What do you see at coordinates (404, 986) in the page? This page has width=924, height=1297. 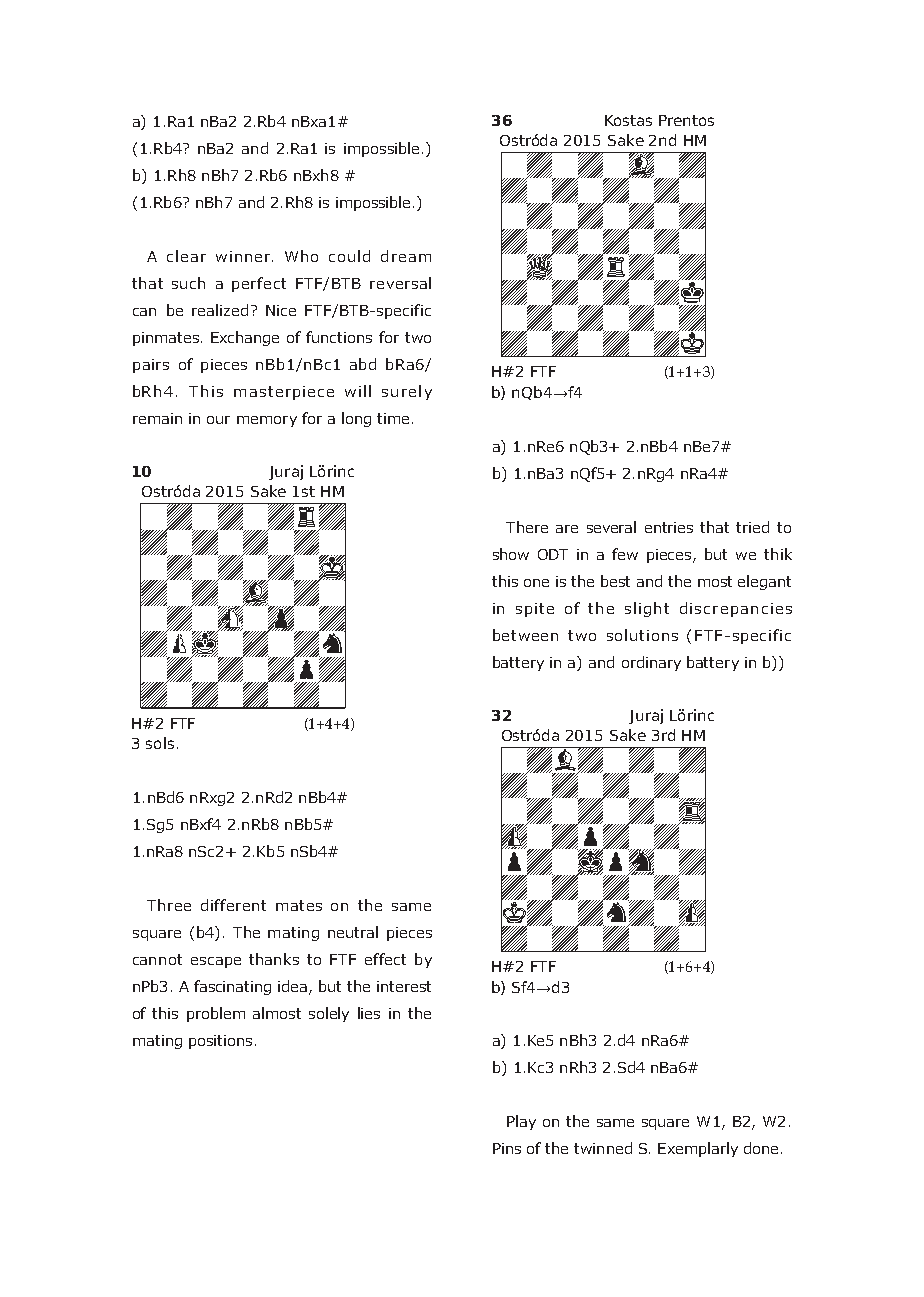 I see `interest` at bounding box center [404, 986].
